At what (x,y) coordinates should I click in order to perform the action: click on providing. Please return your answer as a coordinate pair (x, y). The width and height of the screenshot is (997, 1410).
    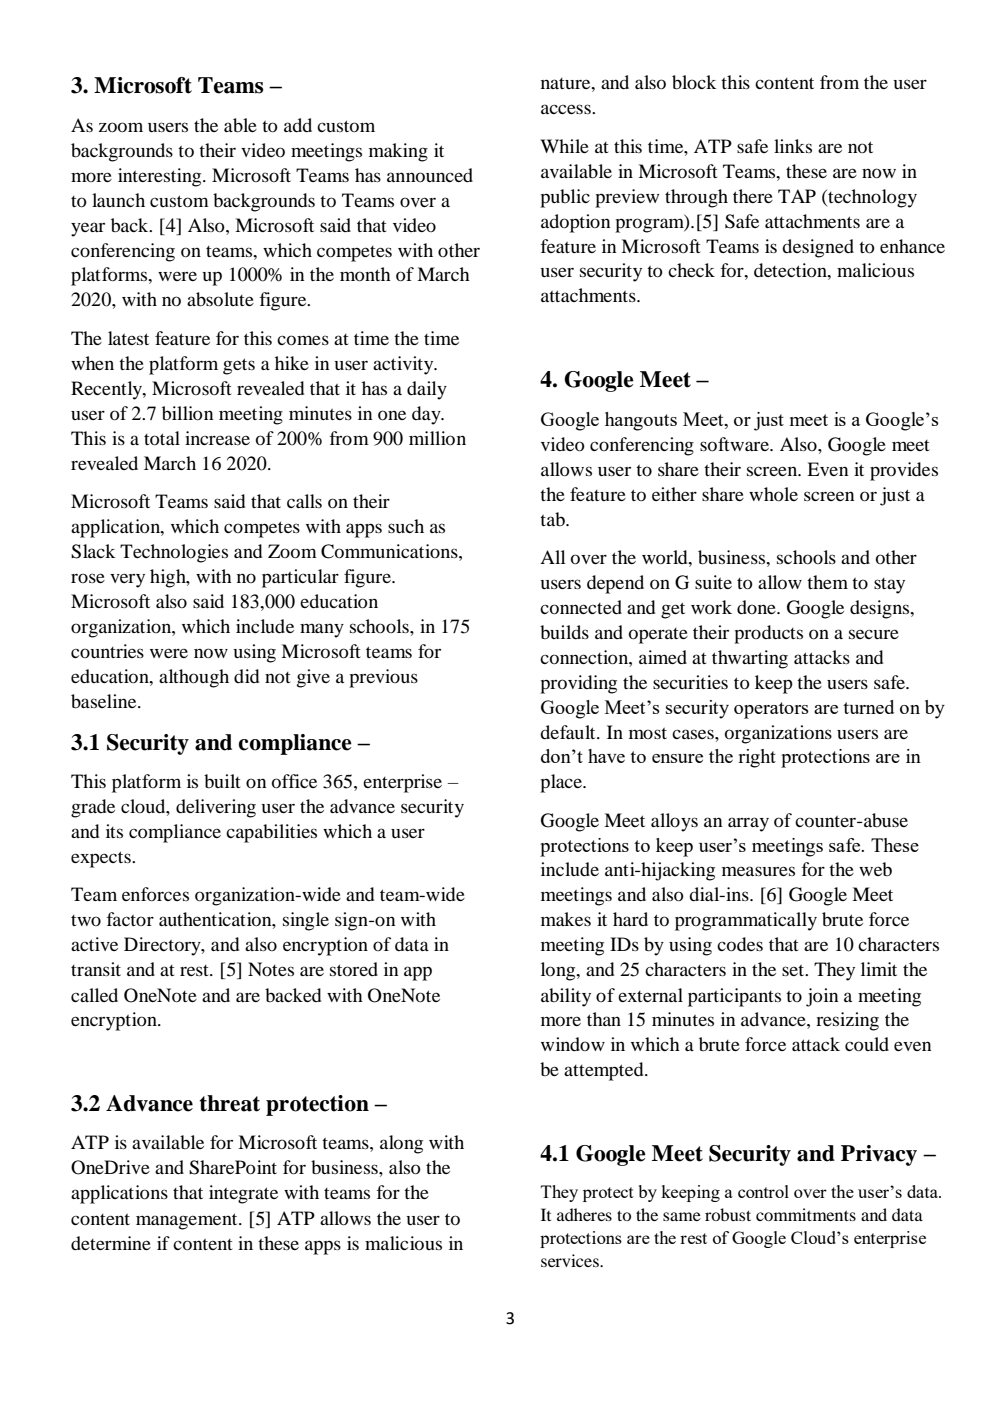
    Looking at the image, I should click on (578, 684).
